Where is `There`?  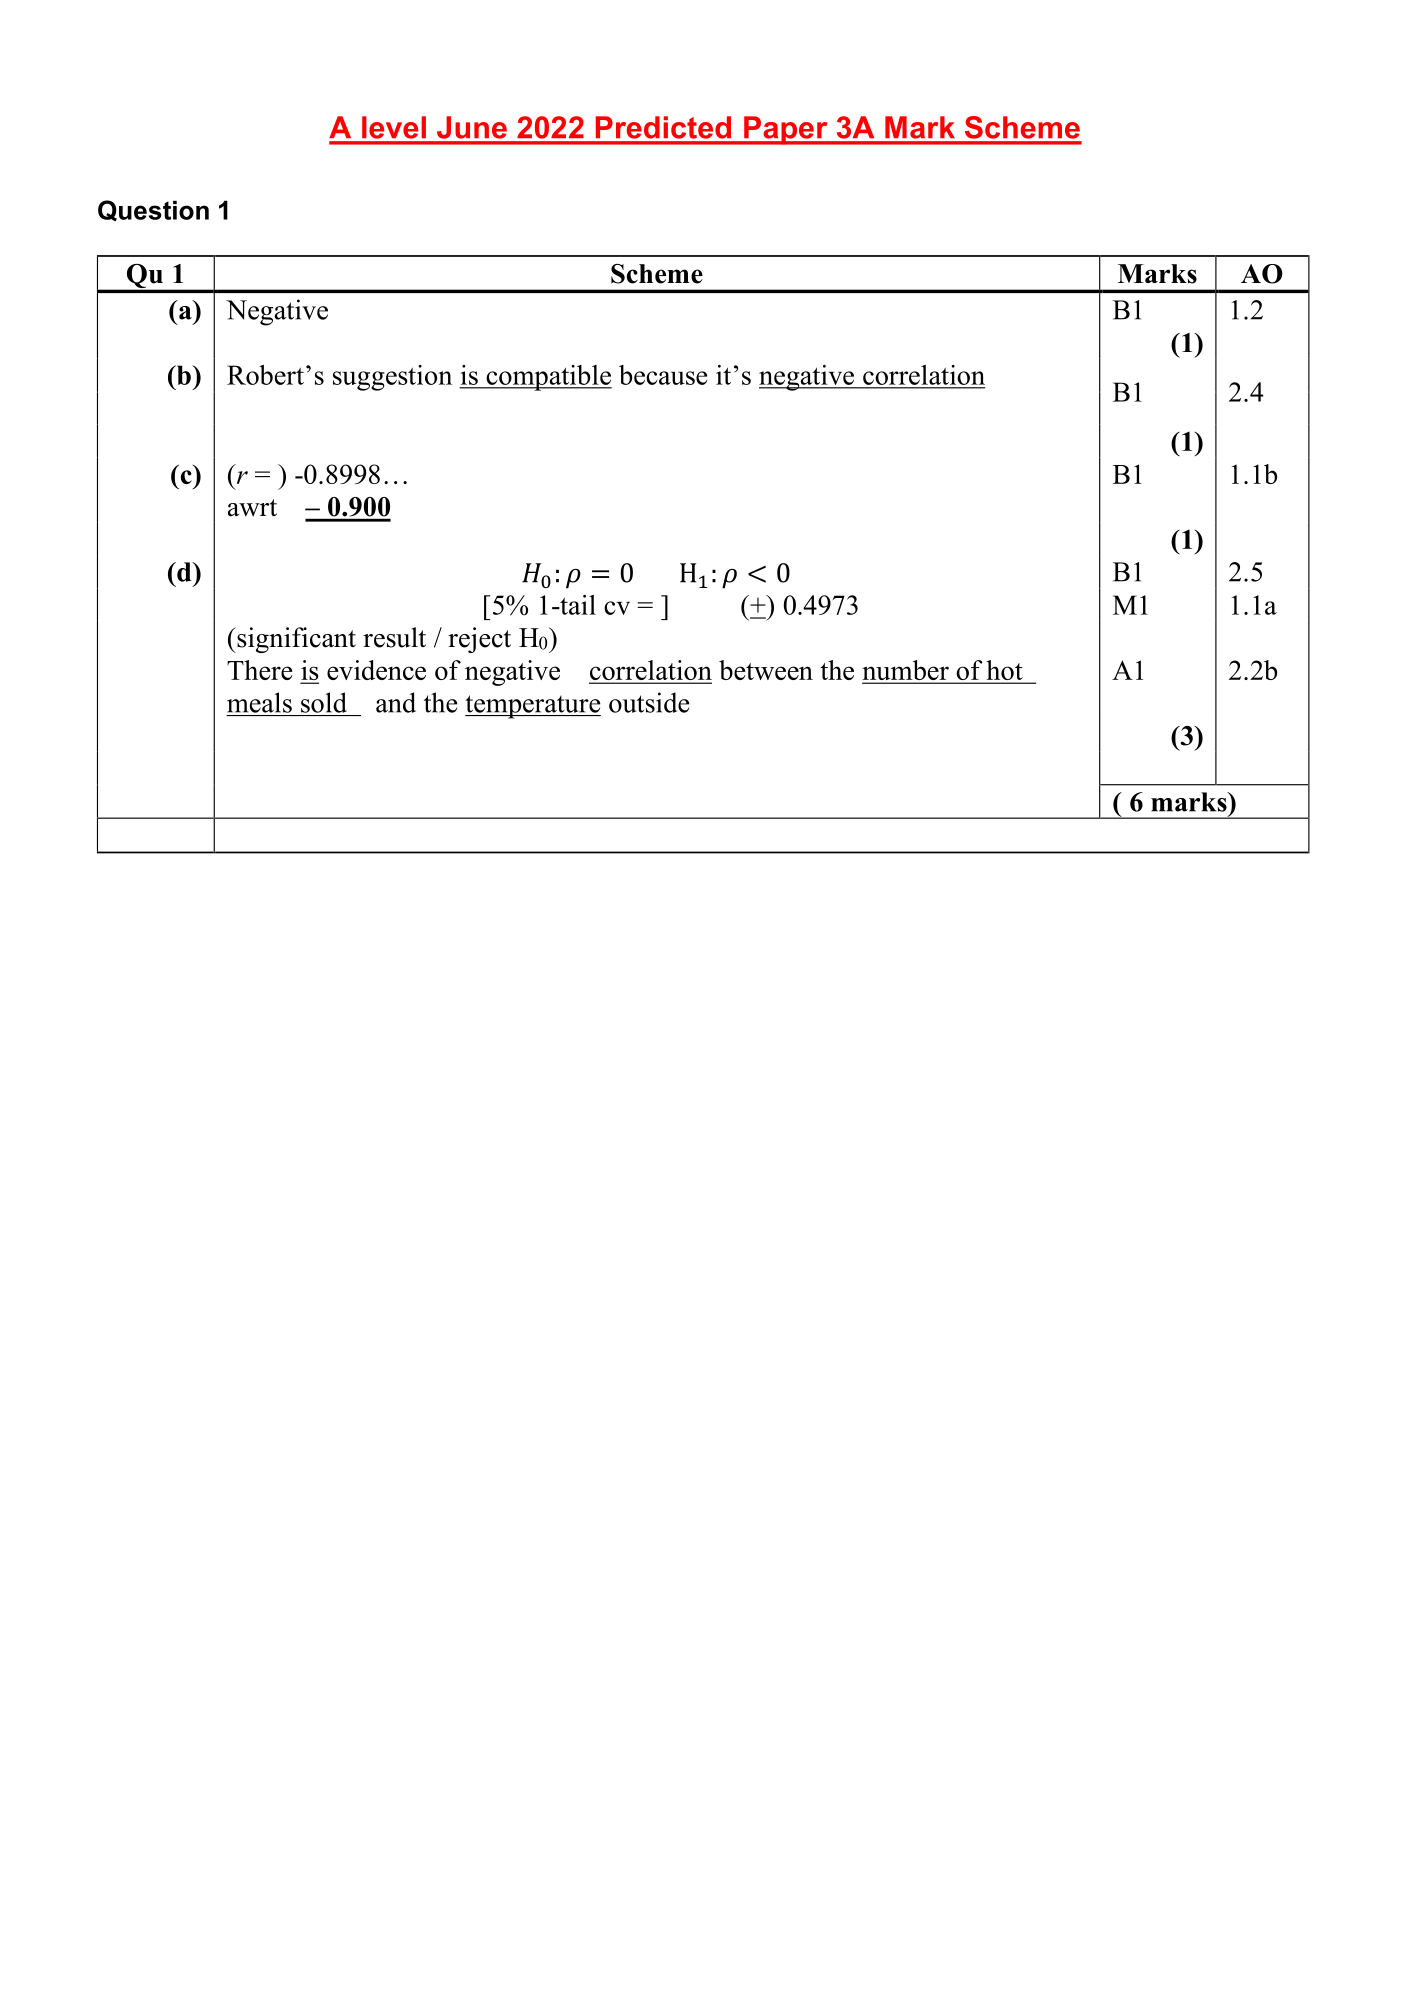
There is located at coordinates (260, 670).
